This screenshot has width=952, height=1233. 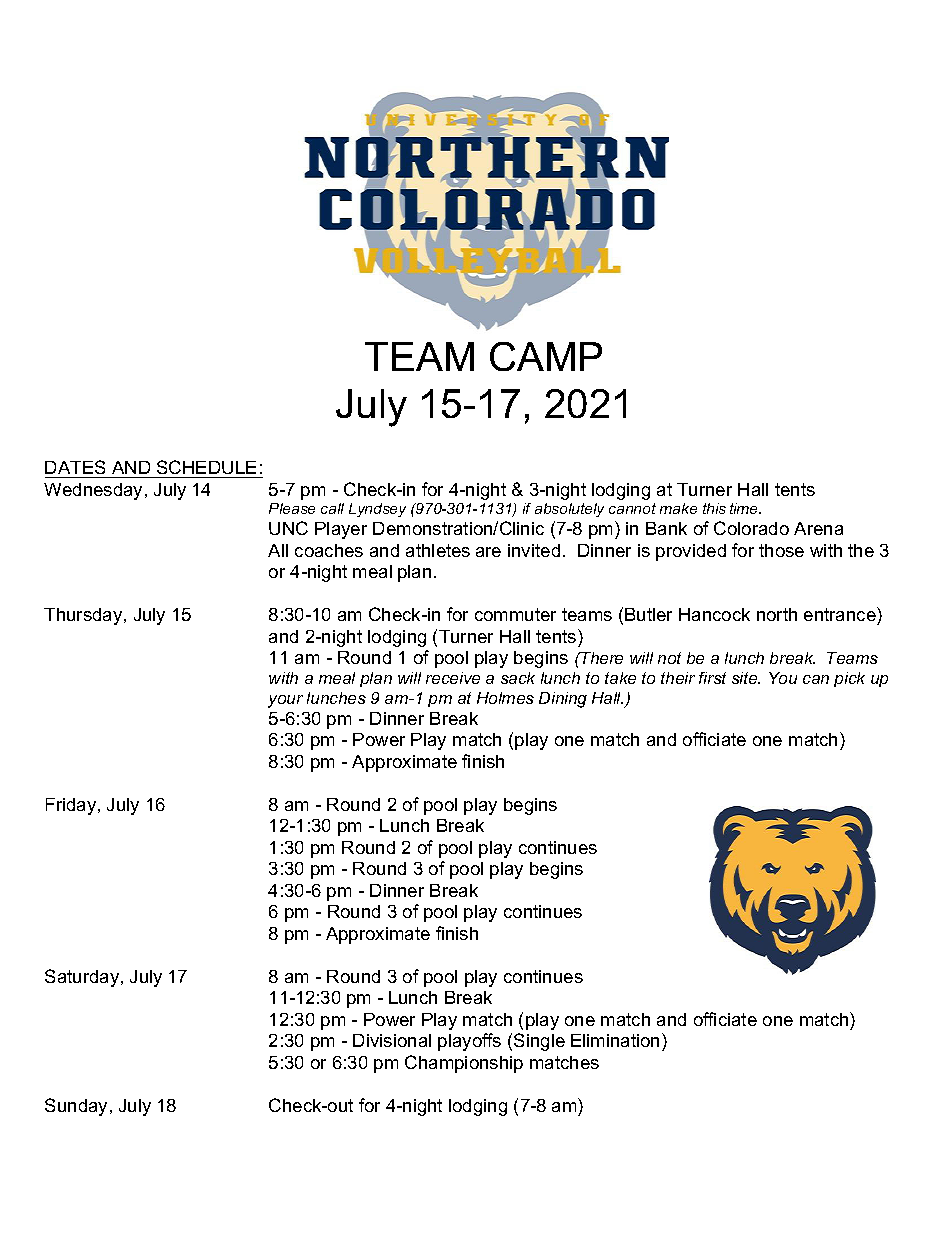 I want to click on time, so click(x=745, y=508).
